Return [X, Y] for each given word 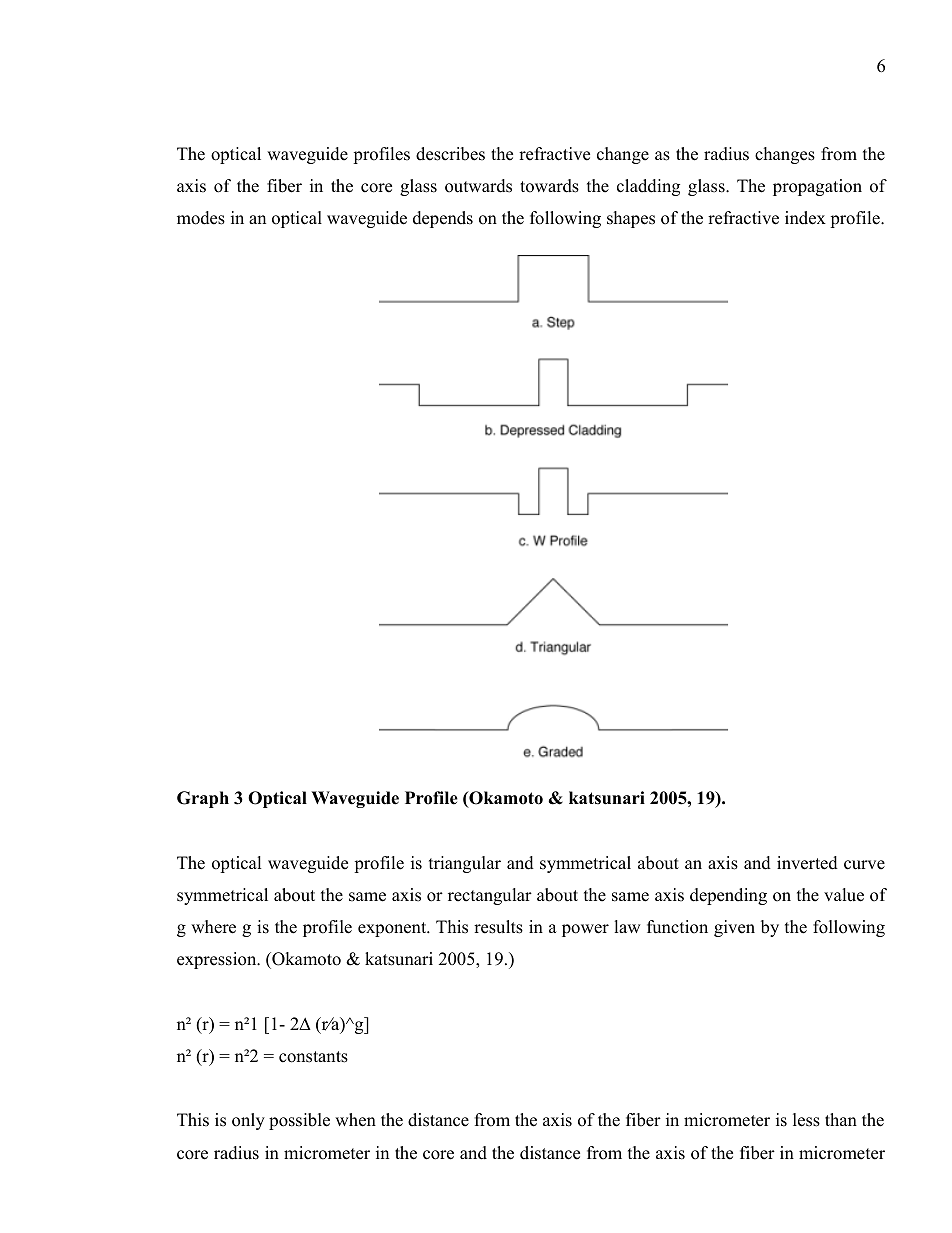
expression [218, 960]
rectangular [490, 896]
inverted [807, 863]
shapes [631, 219]
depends [443, 219]
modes [201, 218]
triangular [465, 864]
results [498, 927]
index [805, 218]
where [213, 927]
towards [549, 186]
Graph [203, 799]
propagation [817, 187]
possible [299, 1121]
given [734, 928]
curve [864, 865]
